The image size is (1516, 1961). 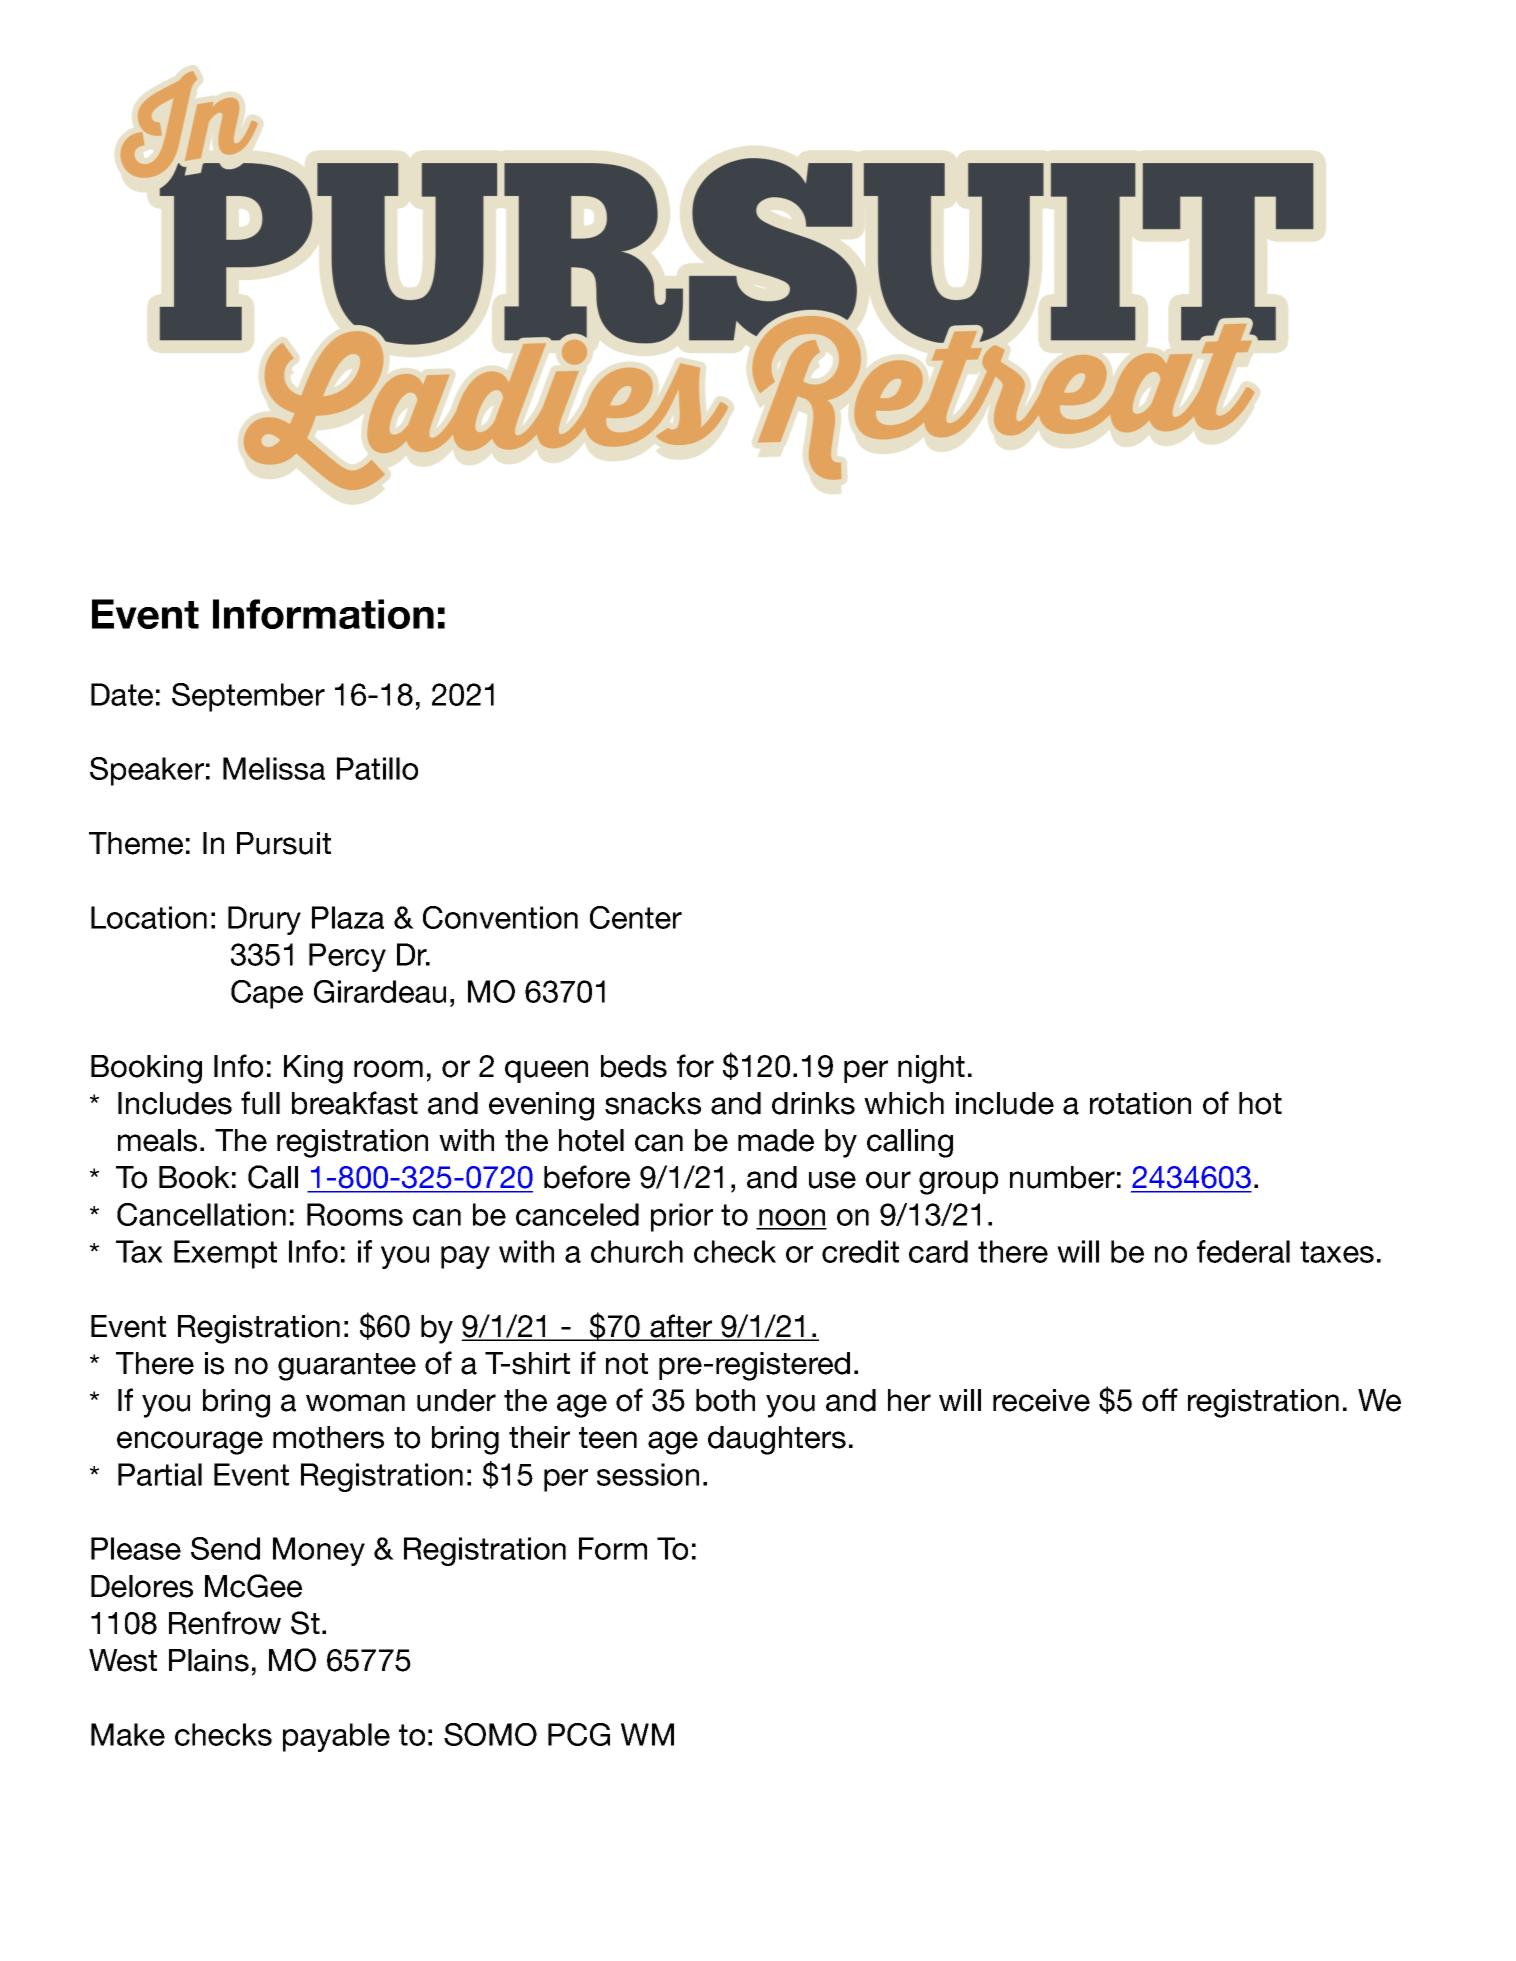 I want to click on September, so click(x=248, y=697).
